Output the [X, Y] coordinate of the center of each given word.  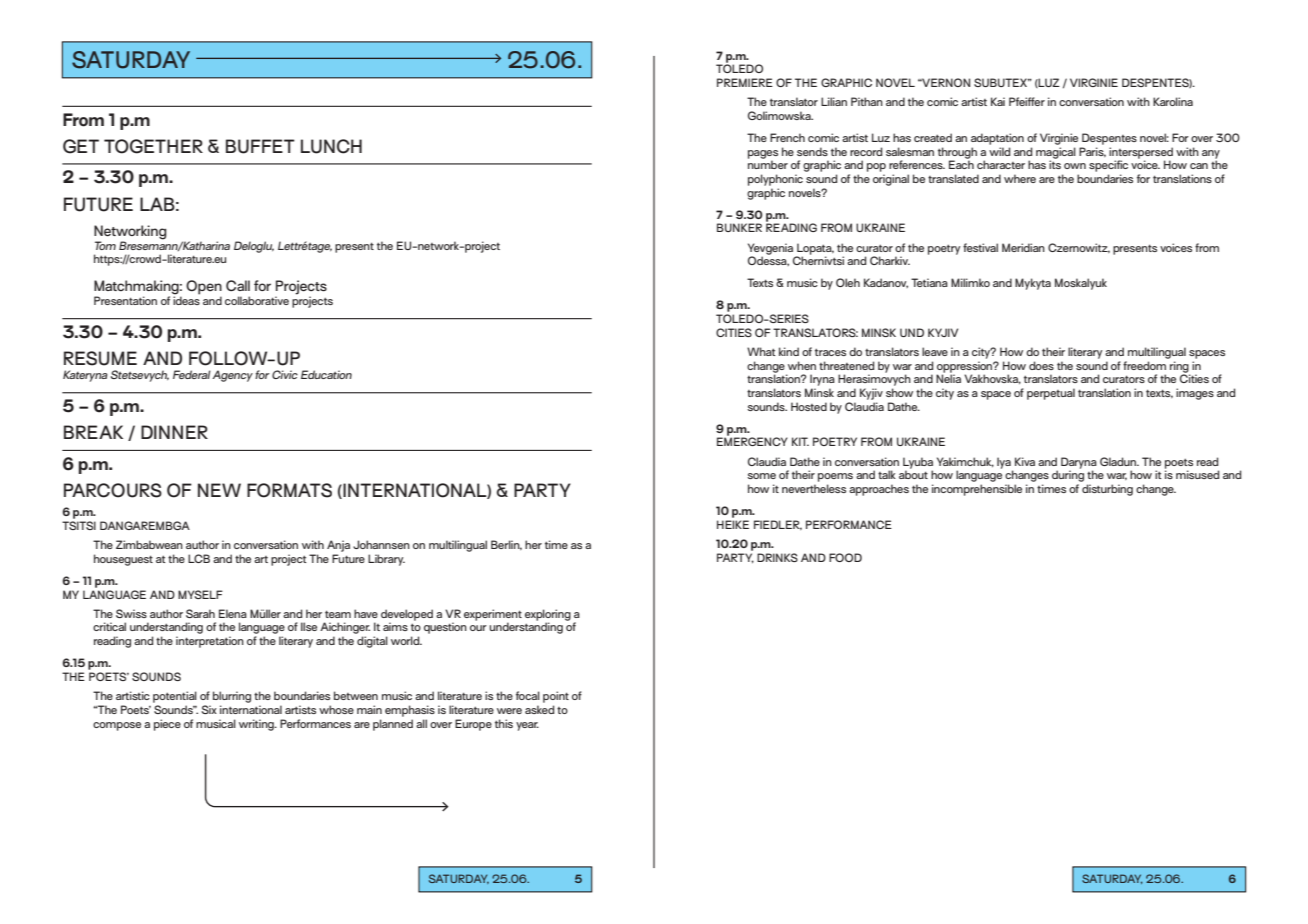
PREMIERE [745, 82]
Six [209, 709]
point [556, 697]
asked [539, 709]
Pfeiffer [1027, 101]
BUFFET [260, 146]
